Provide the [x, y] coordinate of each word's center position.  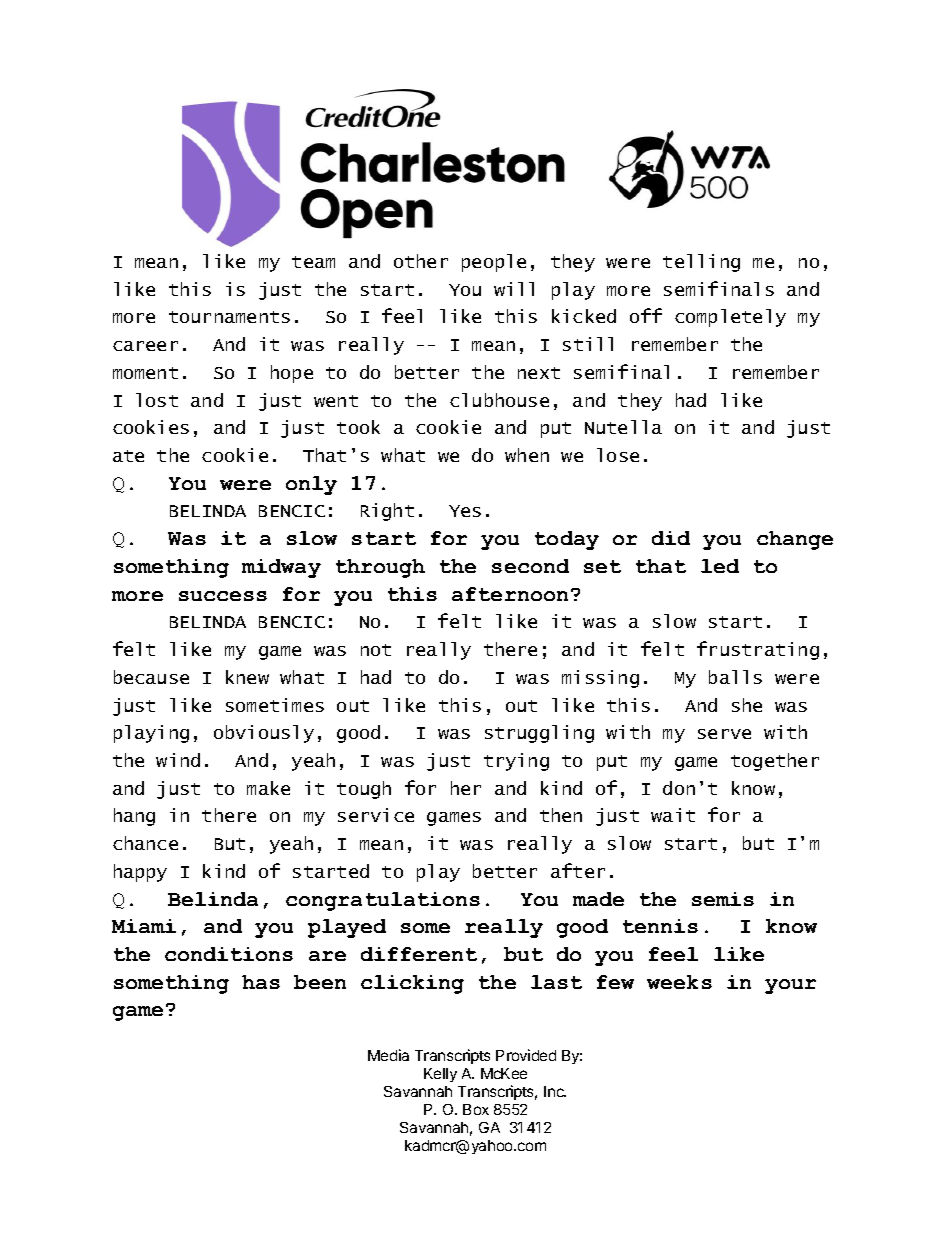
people [494, 263]
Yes [465, 511]
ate [128, 456]
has [261, 982]
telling [701, 263]
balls [735, 677]
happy [140, 873]
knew [247, 677]
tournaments [229, 317]
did [671, 538]
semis [723, 899]
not [376, 650]
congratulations [383, 901]
